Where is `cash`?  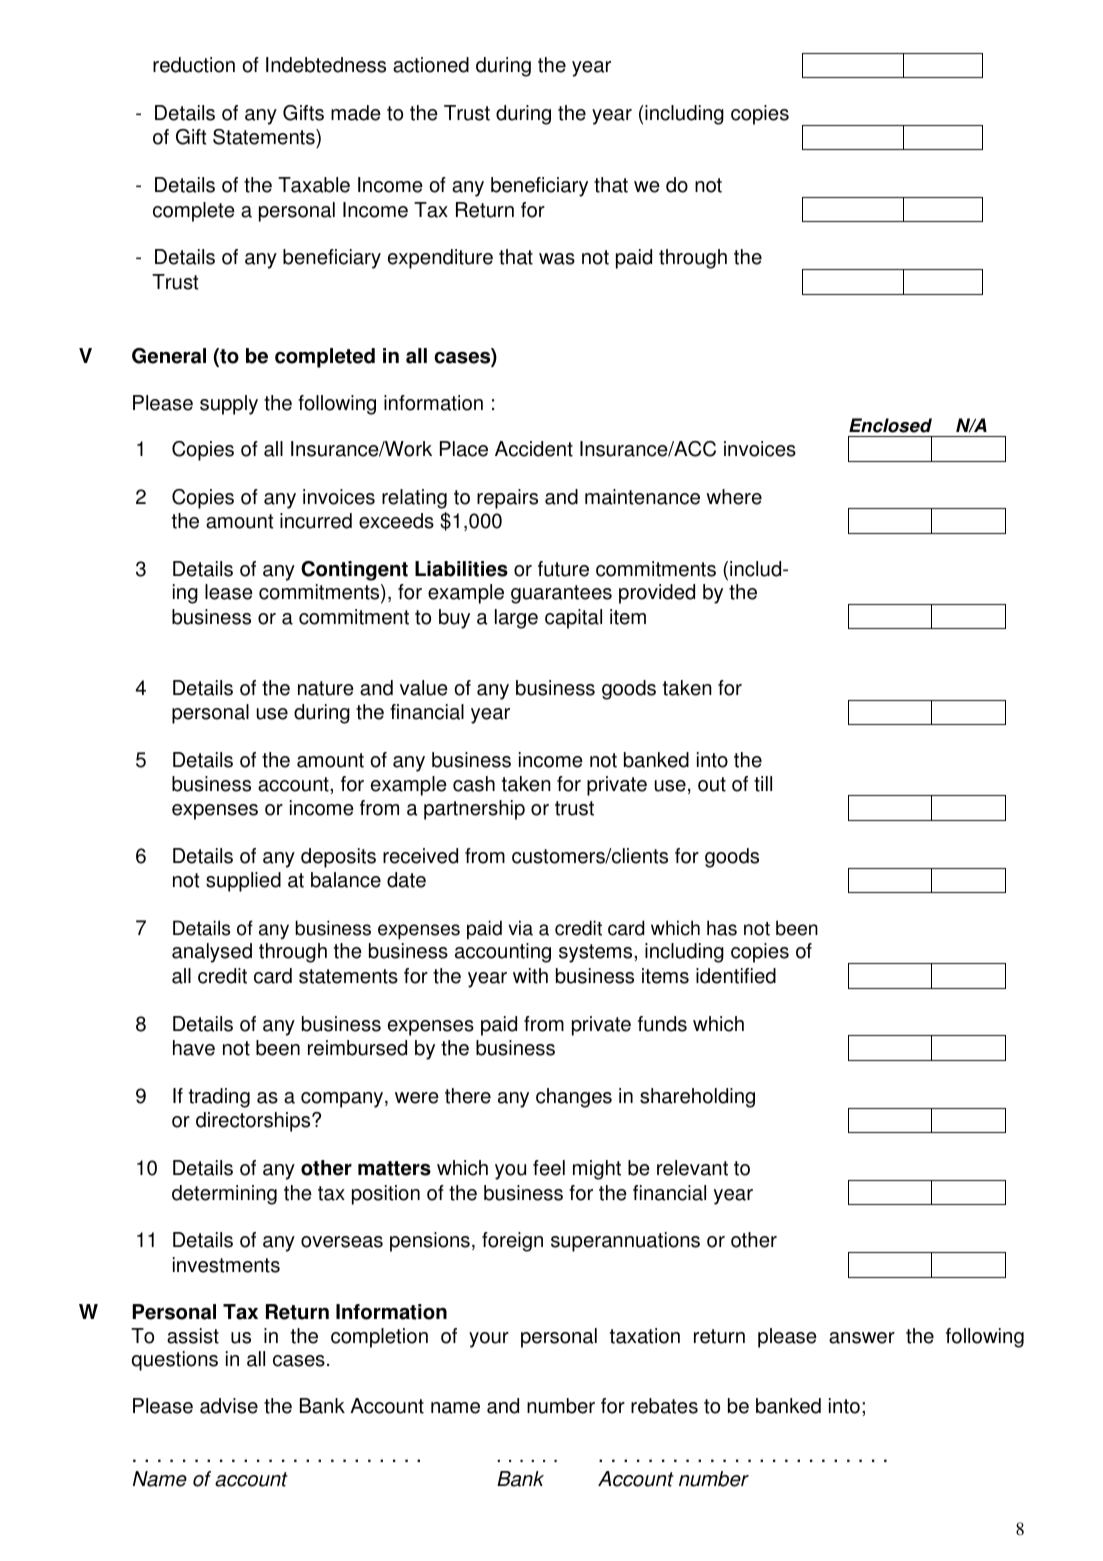 cash is located at coordinates (474, 784).
